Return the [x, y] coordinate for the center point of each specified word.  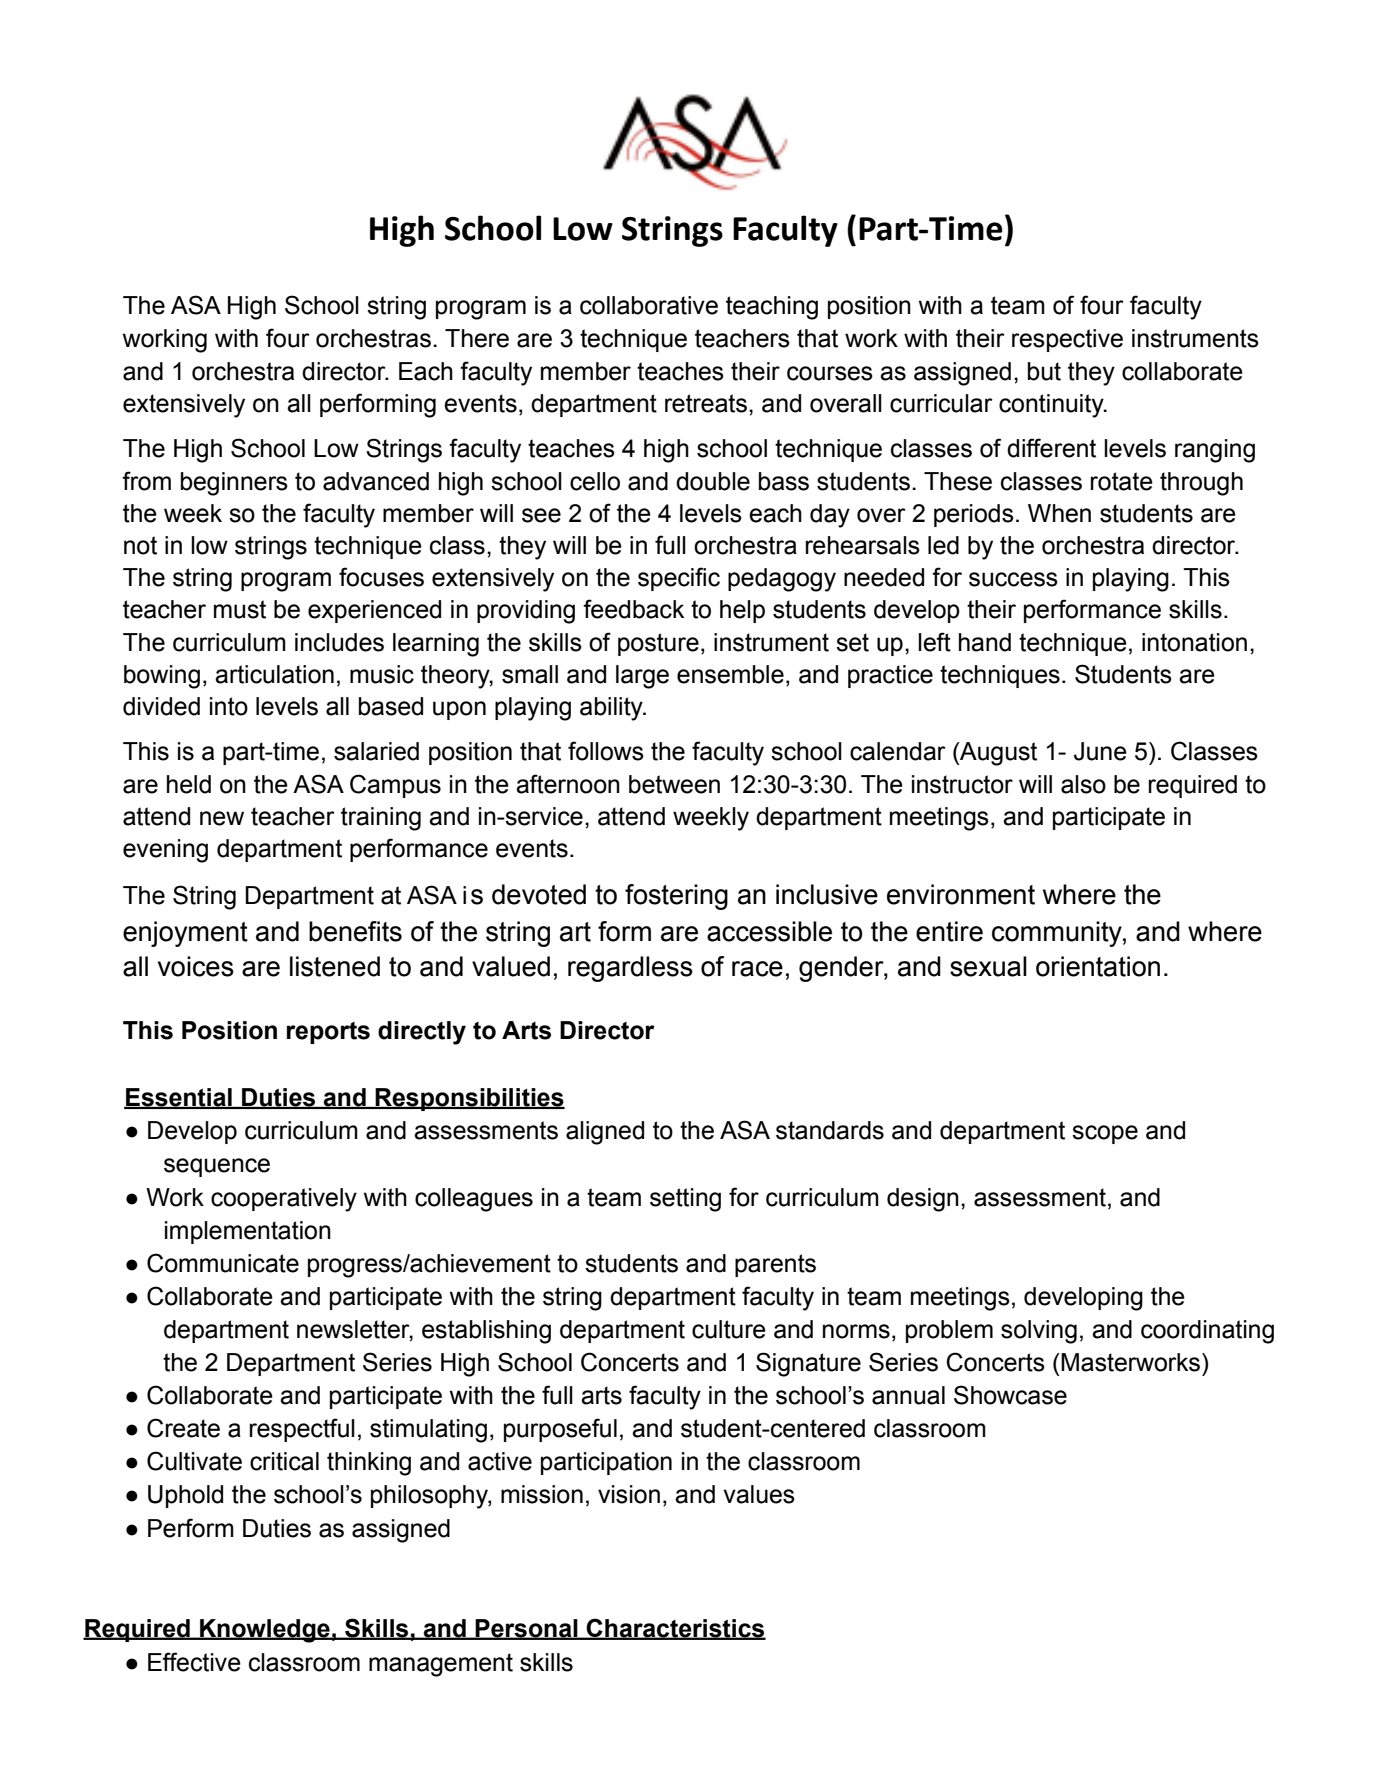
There [477, 338]
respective [1067, 340]
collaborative [649, 305]
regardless [630, 969]
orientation [1098, 966]
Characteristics [675, 1629]
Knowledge [265, 1631]
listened [335, 966]
